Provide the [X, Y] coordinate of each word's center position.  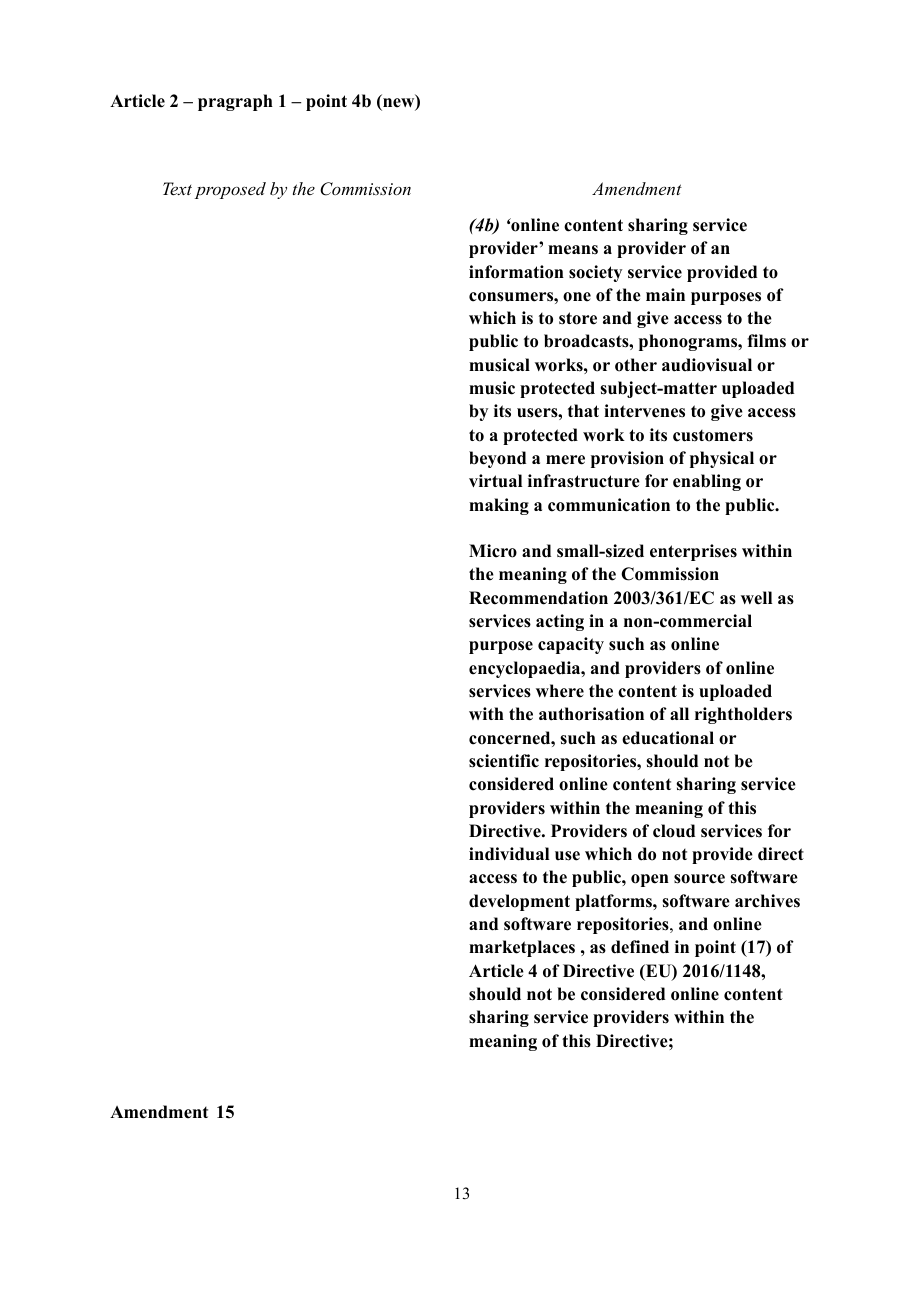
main [665, 294]
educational [668, 738]
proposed [230, 190]
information [516, 272]
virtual [495, 481]
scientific [504, 761]
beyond [497, 459]
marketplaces [522, 948]
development [519, 902]
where [560, 691]
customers [713, 436]
